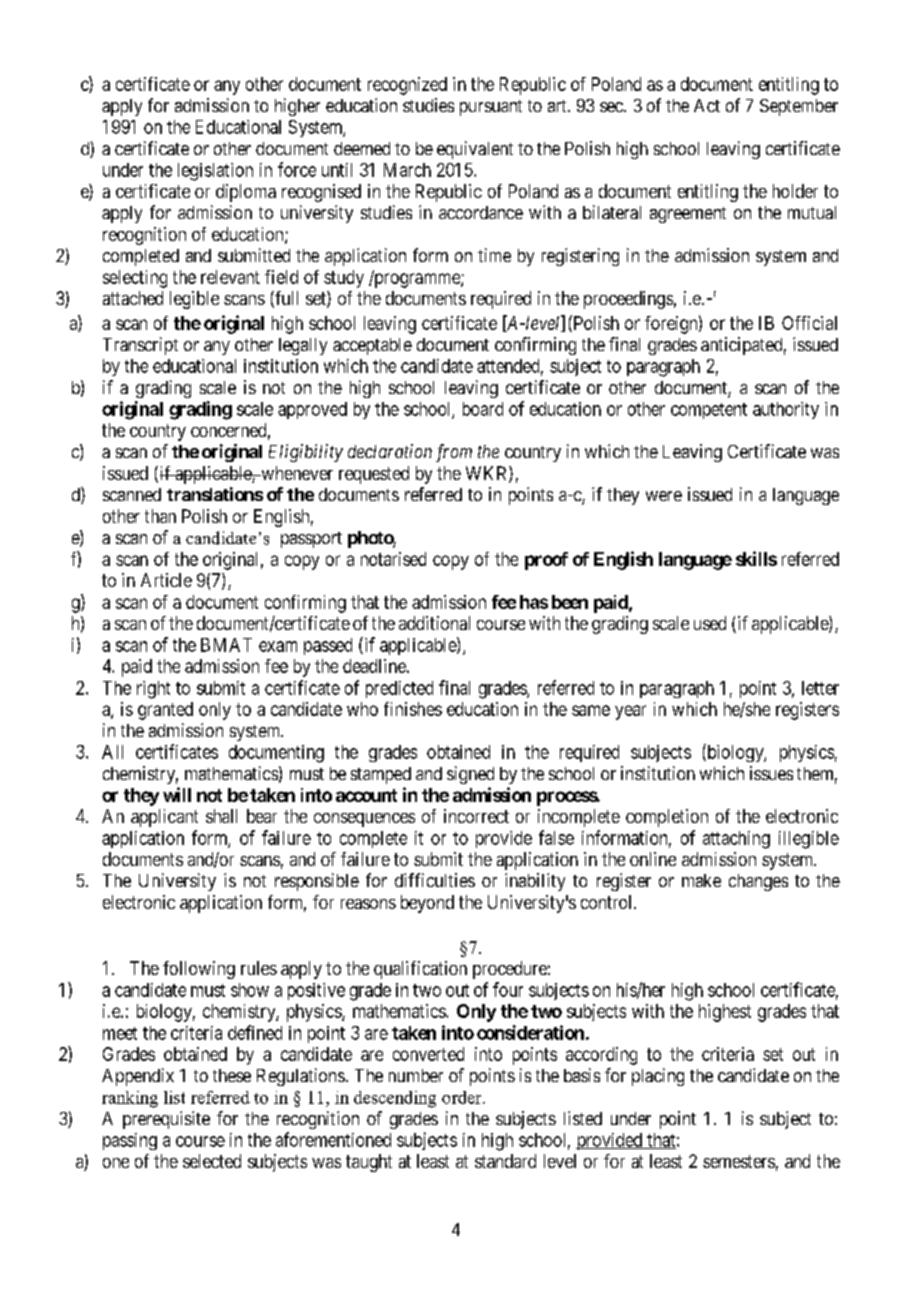  I want to click on changes, so click(758, 882).
